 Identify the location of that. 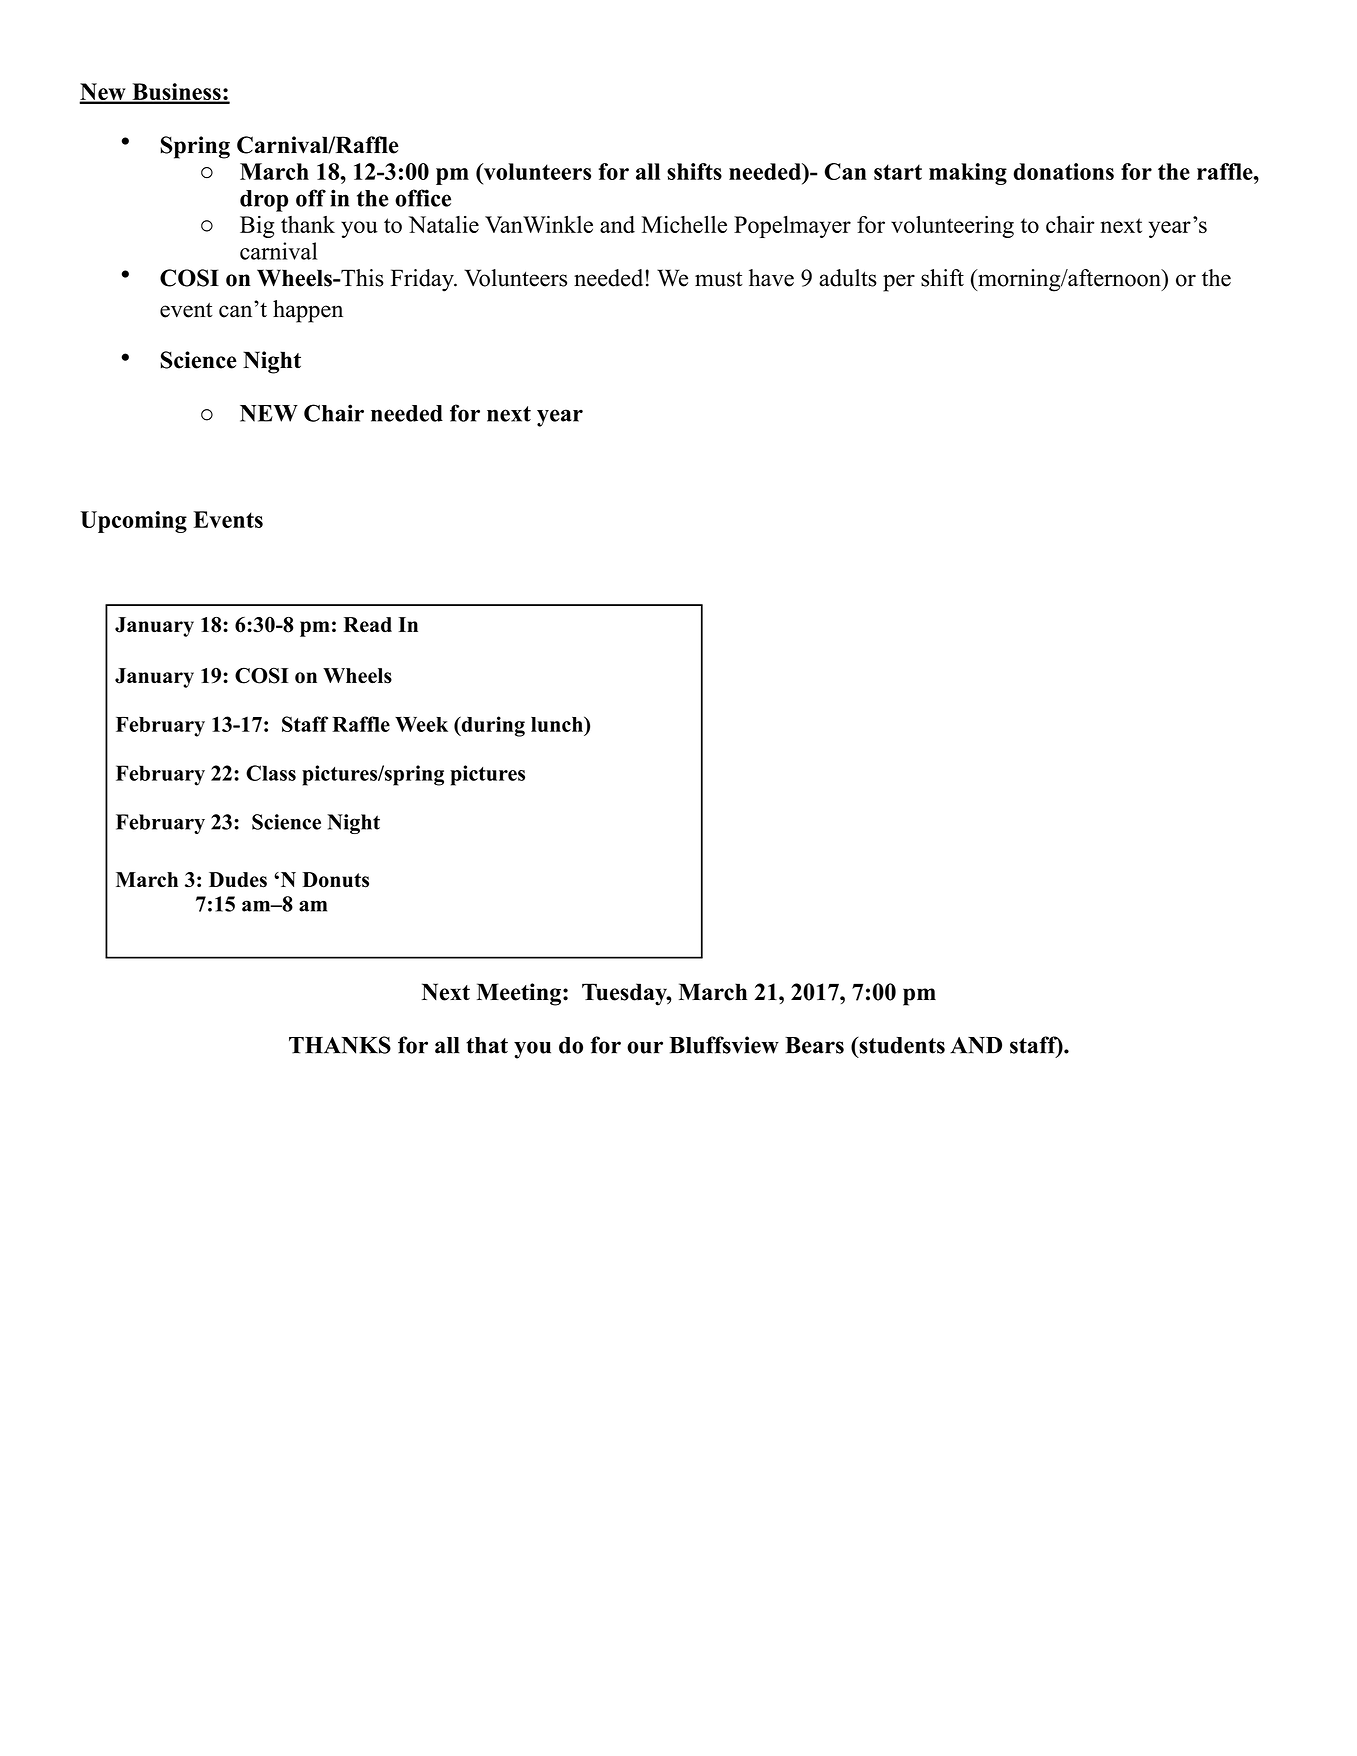
(487, 1045).
